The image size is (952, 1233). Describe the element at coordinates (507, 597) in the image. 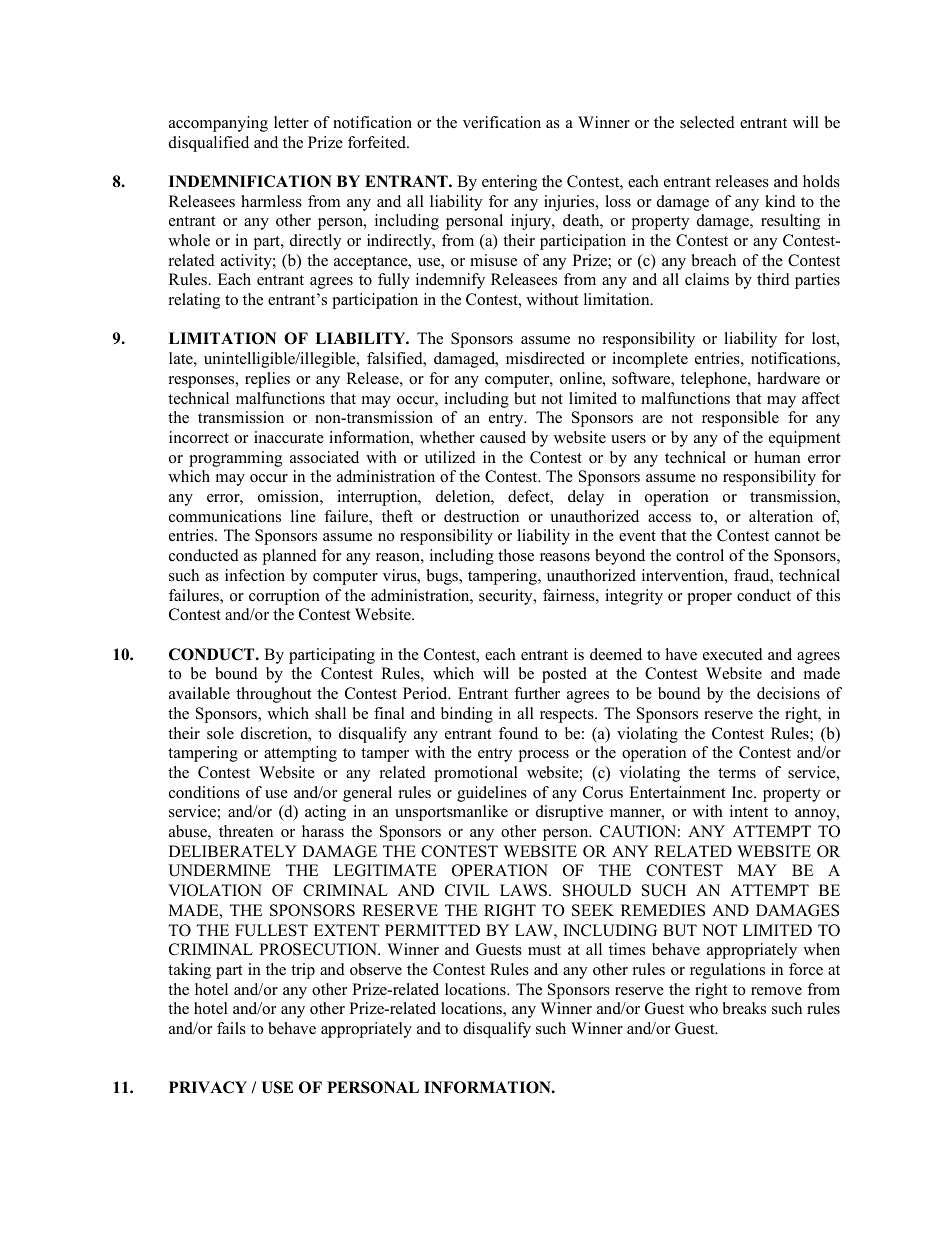

I see `security` at that location.
